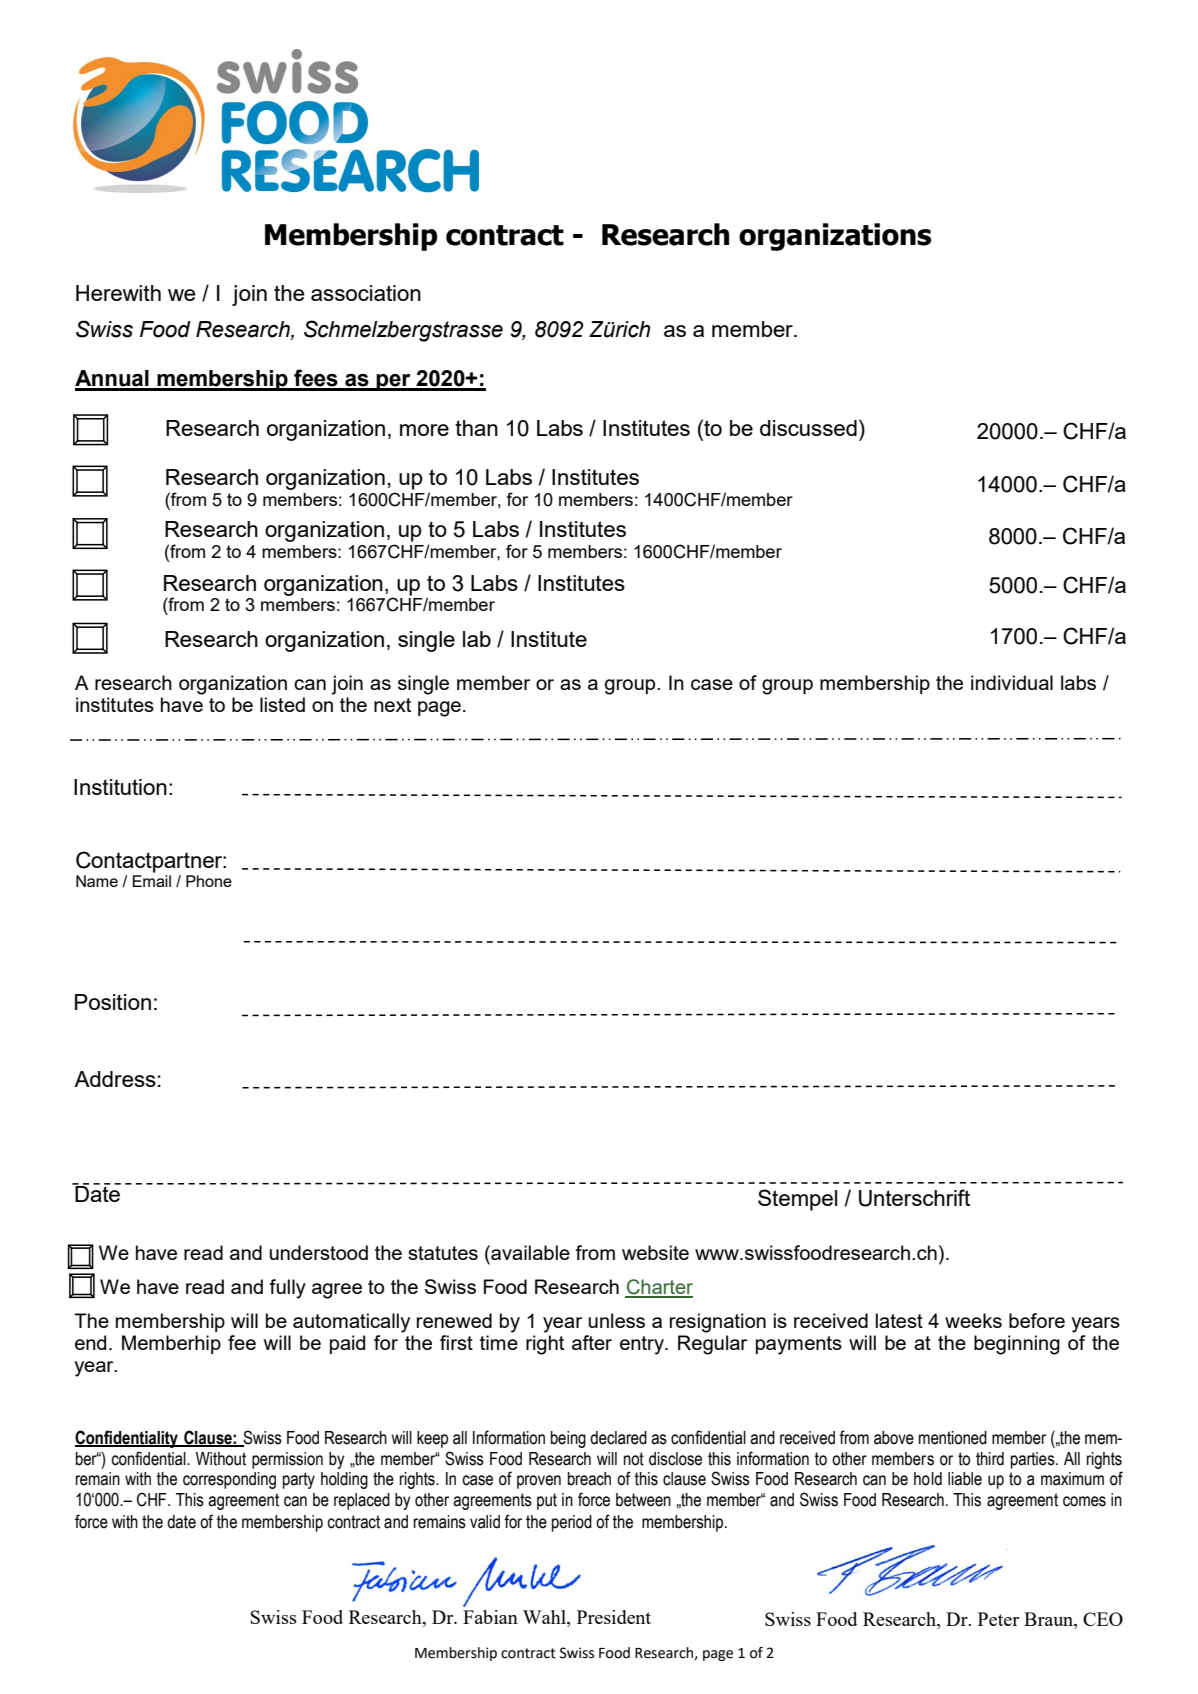 This image has width=1198, height=1694. What do you see at coordinates (392, 705) in the image?
I see `next` at bounding box center [392, 705].
